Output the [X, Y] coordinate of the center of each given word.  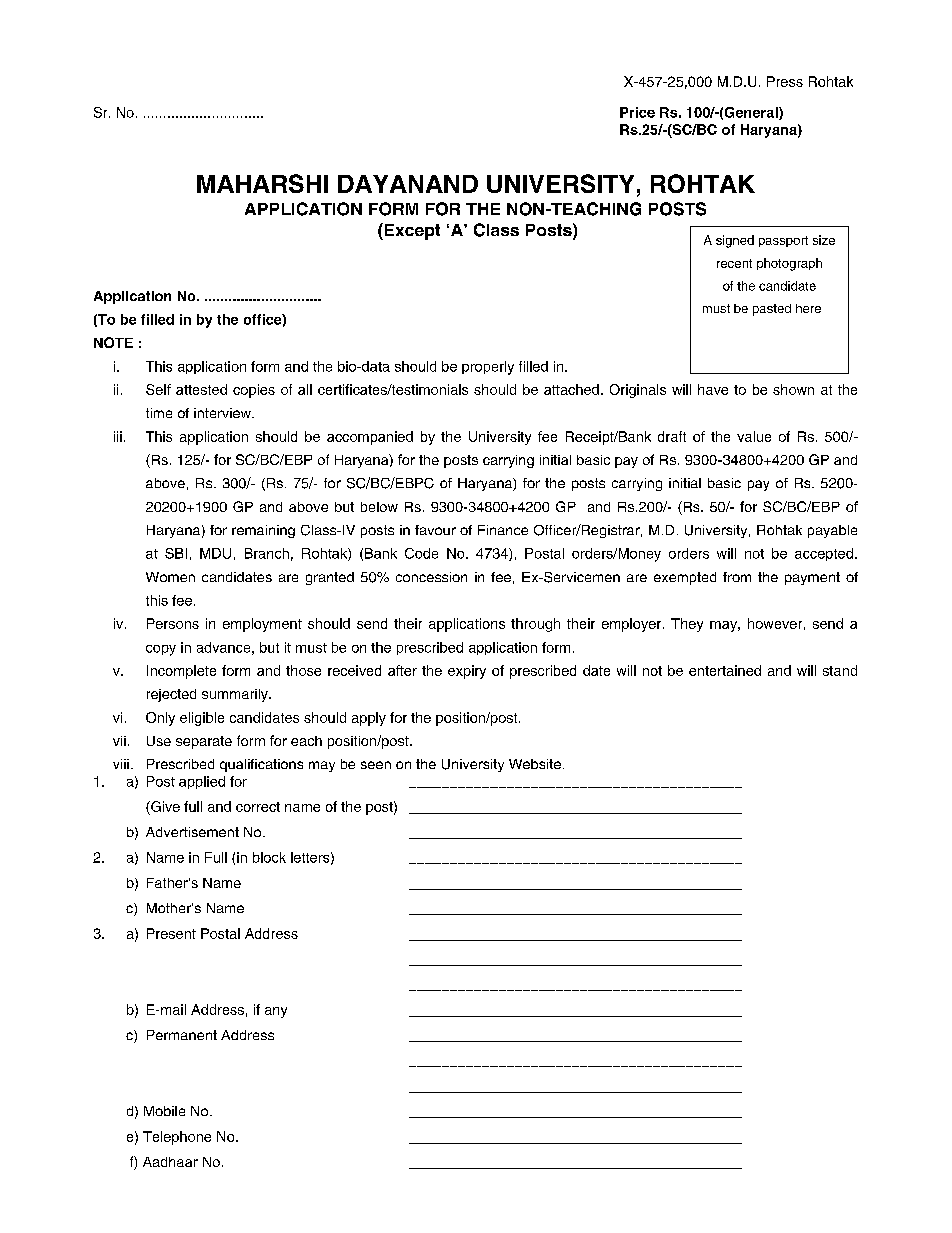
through [535, 625]
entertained [725, 670]
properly [488, 368]
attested [201, 389]
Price [637, 112]
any [276, 1012]
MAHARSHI [262, 183]
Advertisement [192, 832]
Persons [173, 623]
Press [785, 81]
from [737, 577]
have [713, 389]
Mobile [164, 1111]
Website [535, 764]
